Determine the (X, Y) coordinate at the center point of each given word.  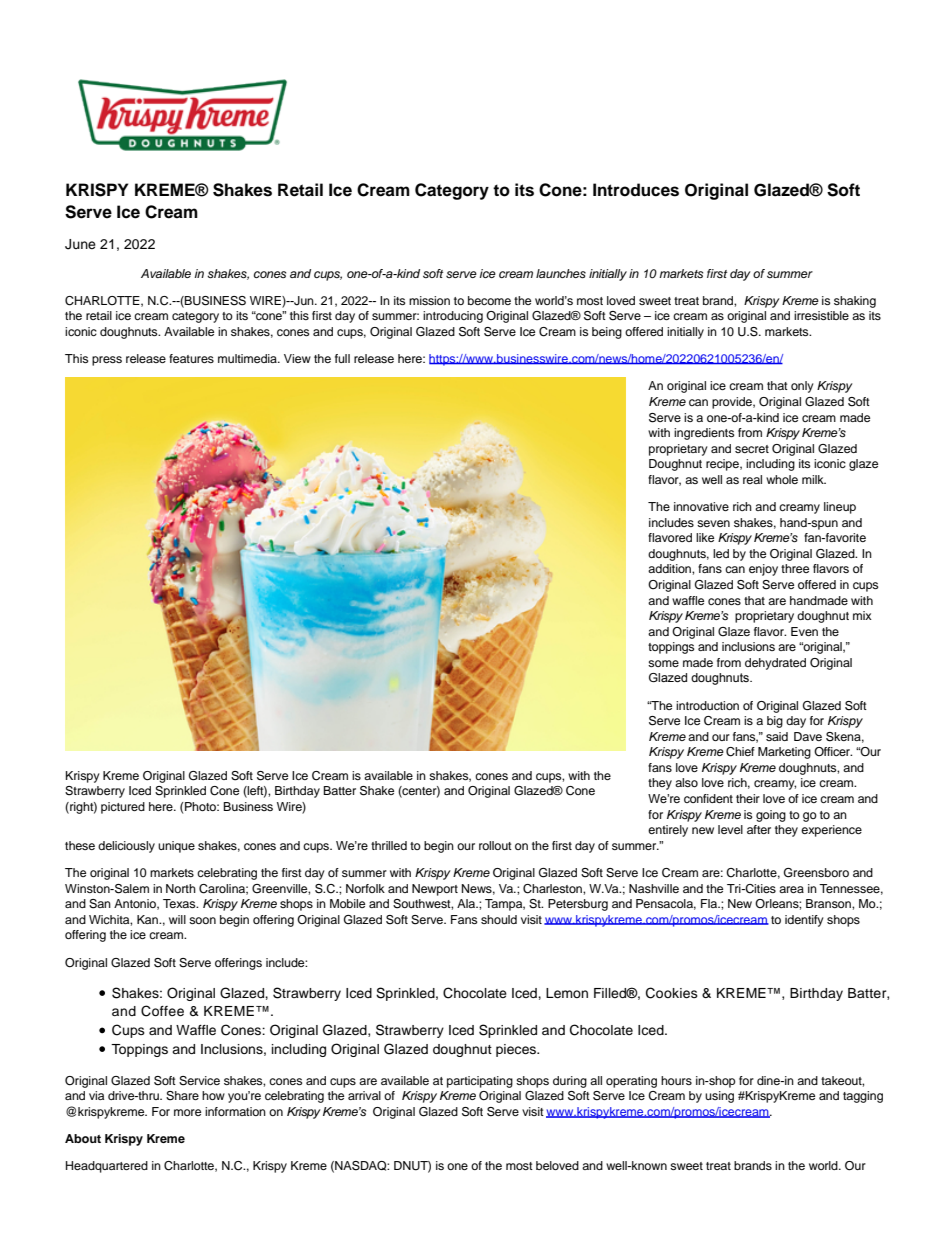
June (80, 244)
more (187, 1112)
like (705, 537)
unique (176, 847)
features (191, 358)
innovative (701, 506)
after (759, 829)
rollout (495, 845)
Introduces (636, 190)
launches (561, 273)
